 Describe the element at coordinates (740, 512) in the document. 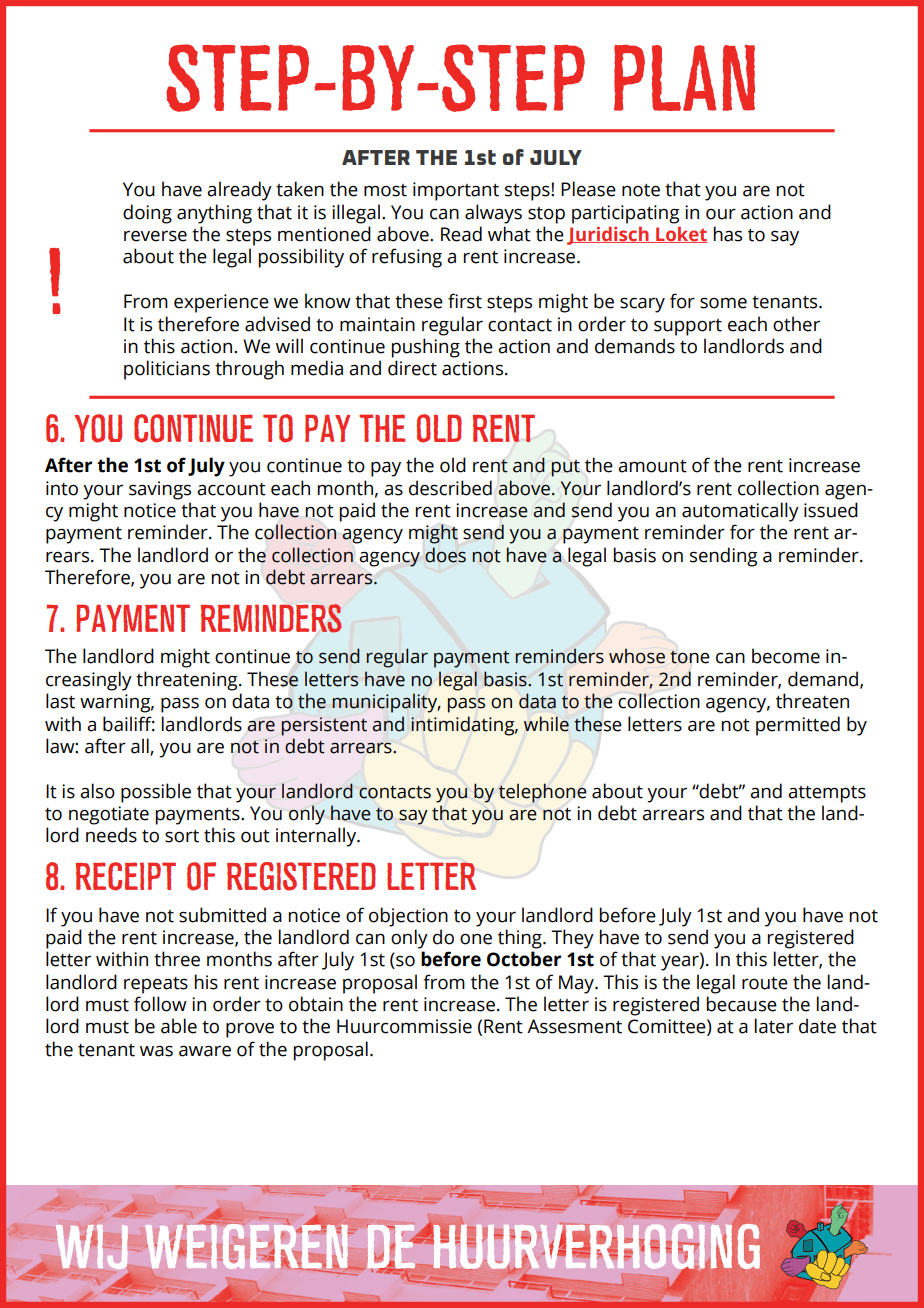

I see `automatically` at that location.
